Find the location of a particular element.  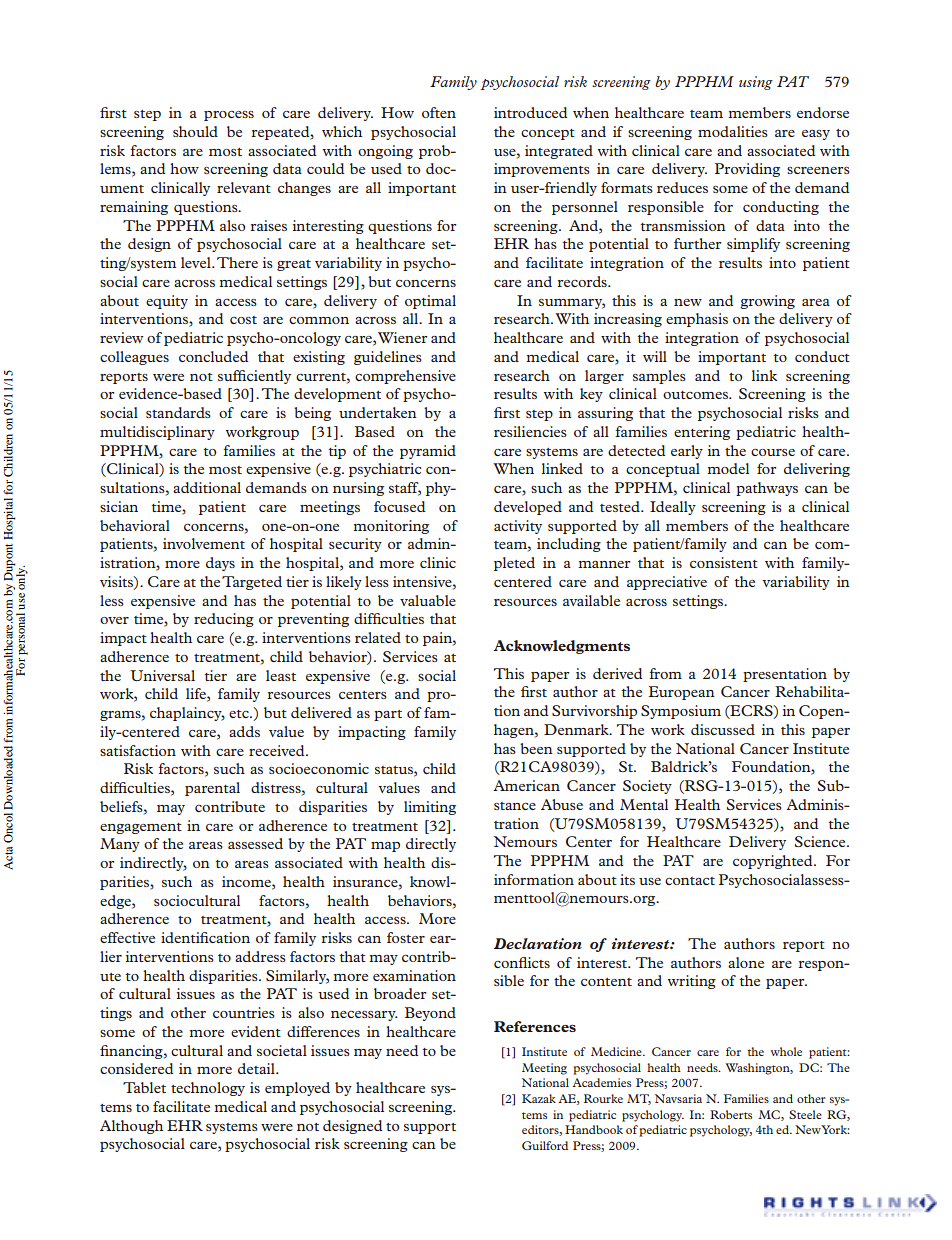

should is located at coordinates (195, 131).
